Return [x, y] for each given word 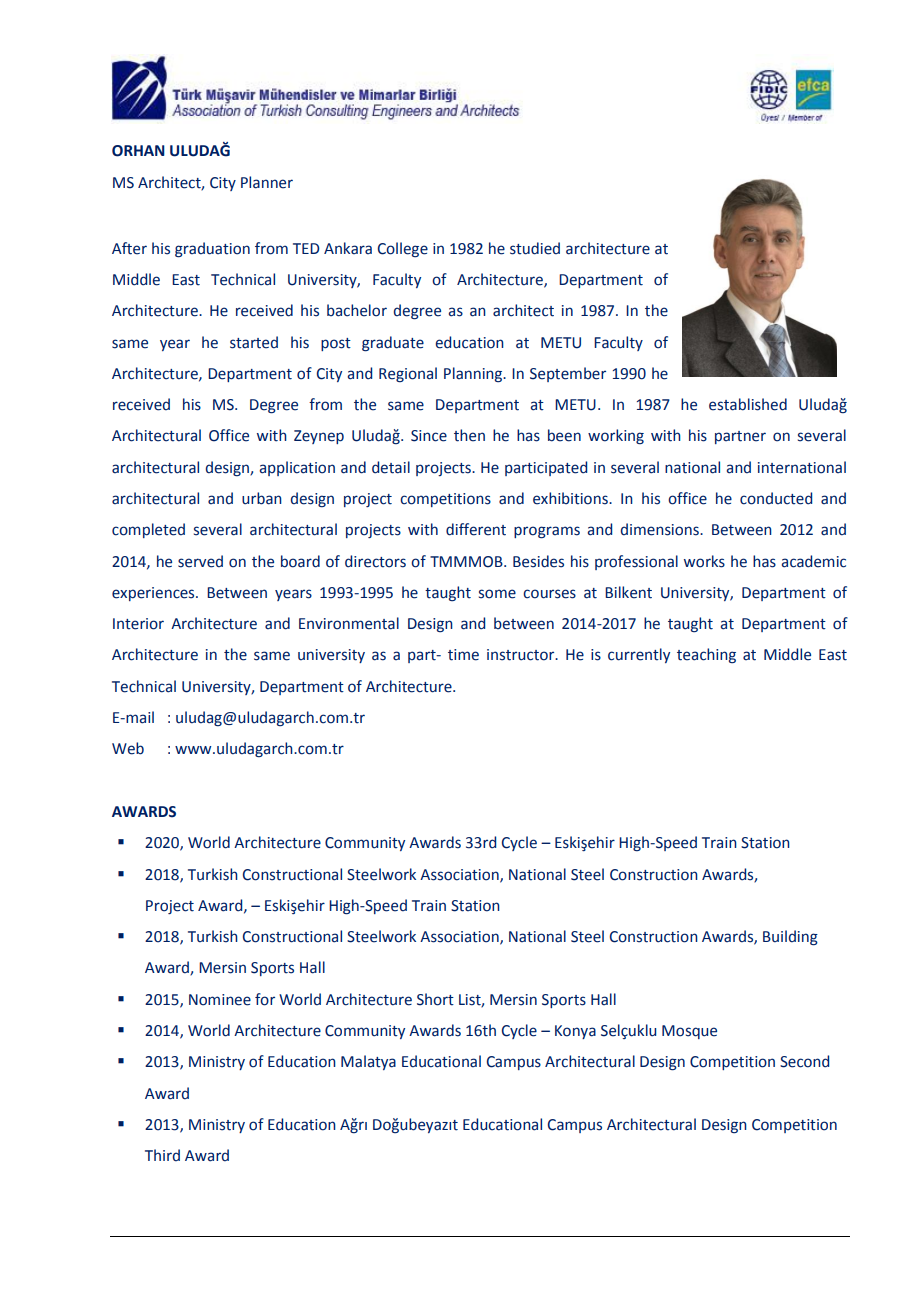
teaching [706, 655]
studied [535, 248]
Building [790, 938]
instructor [522, 655]
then [469, 435]
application [297, 468]
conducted [776, 498]
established [748, 404]
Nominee [220, 1000]
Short [435, 999]
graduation [212, 250]
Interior [138, 624]
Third [162, 1155]
